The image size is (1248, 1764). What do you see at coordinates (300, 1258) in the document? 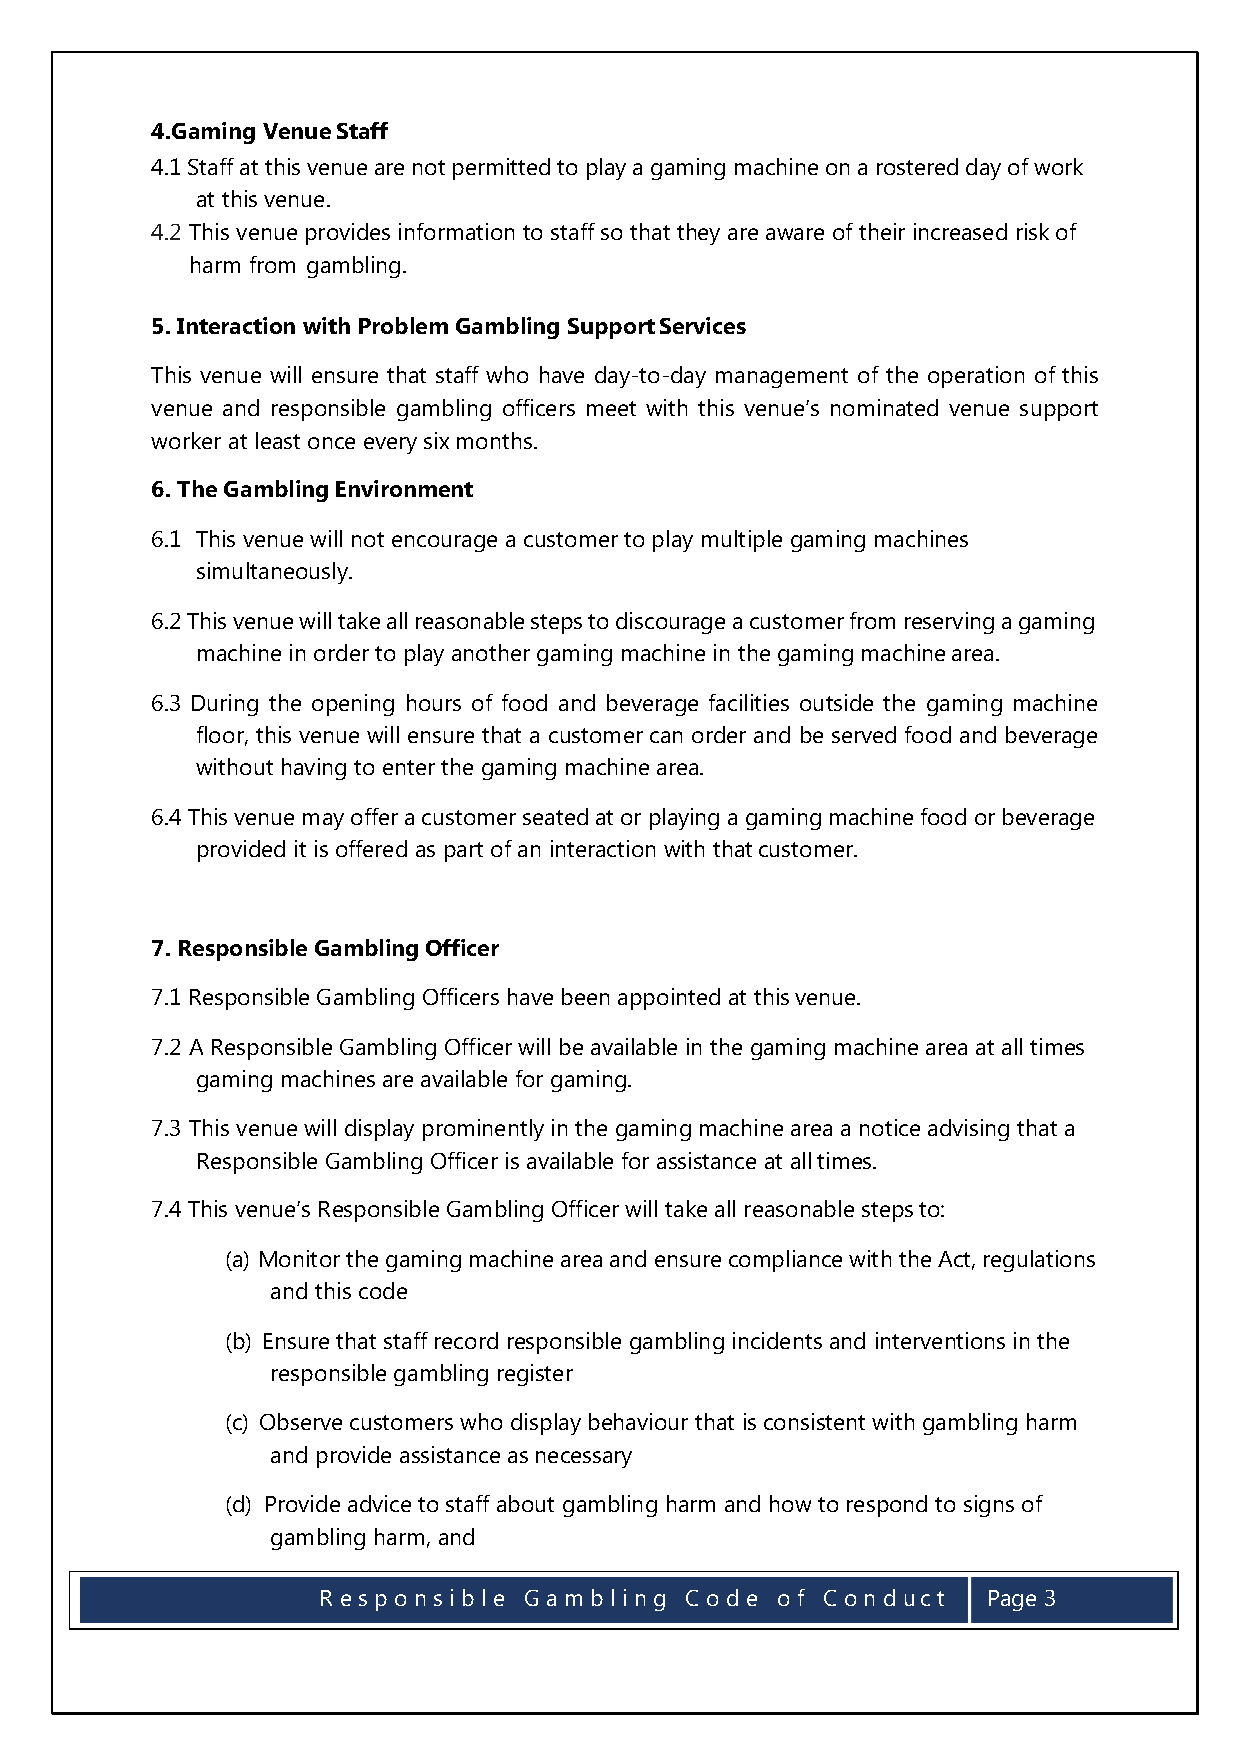
I see `Monitor` at bounding box center [300, 1258].
